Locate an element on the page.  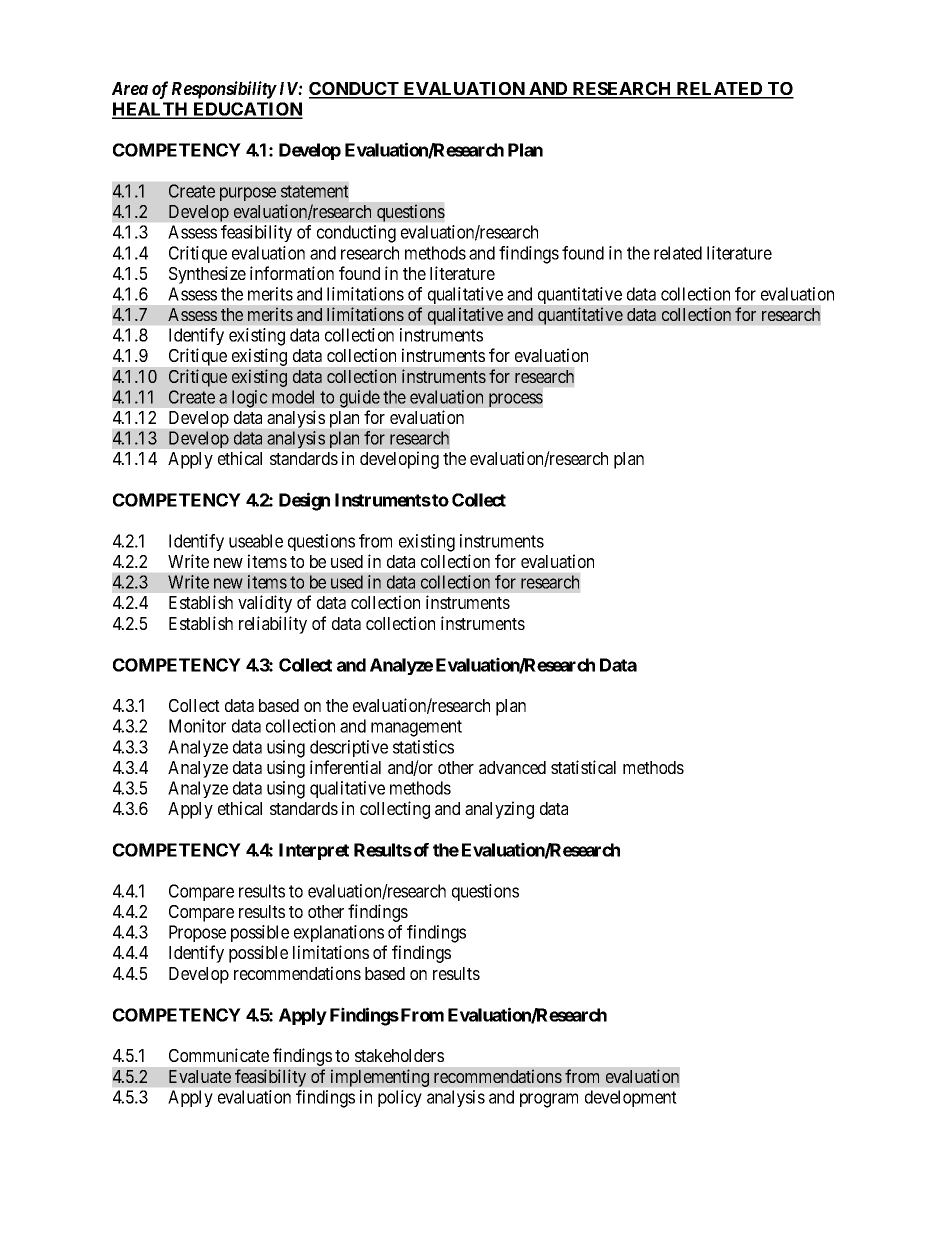
guide is located at coordinates (360, 399).
